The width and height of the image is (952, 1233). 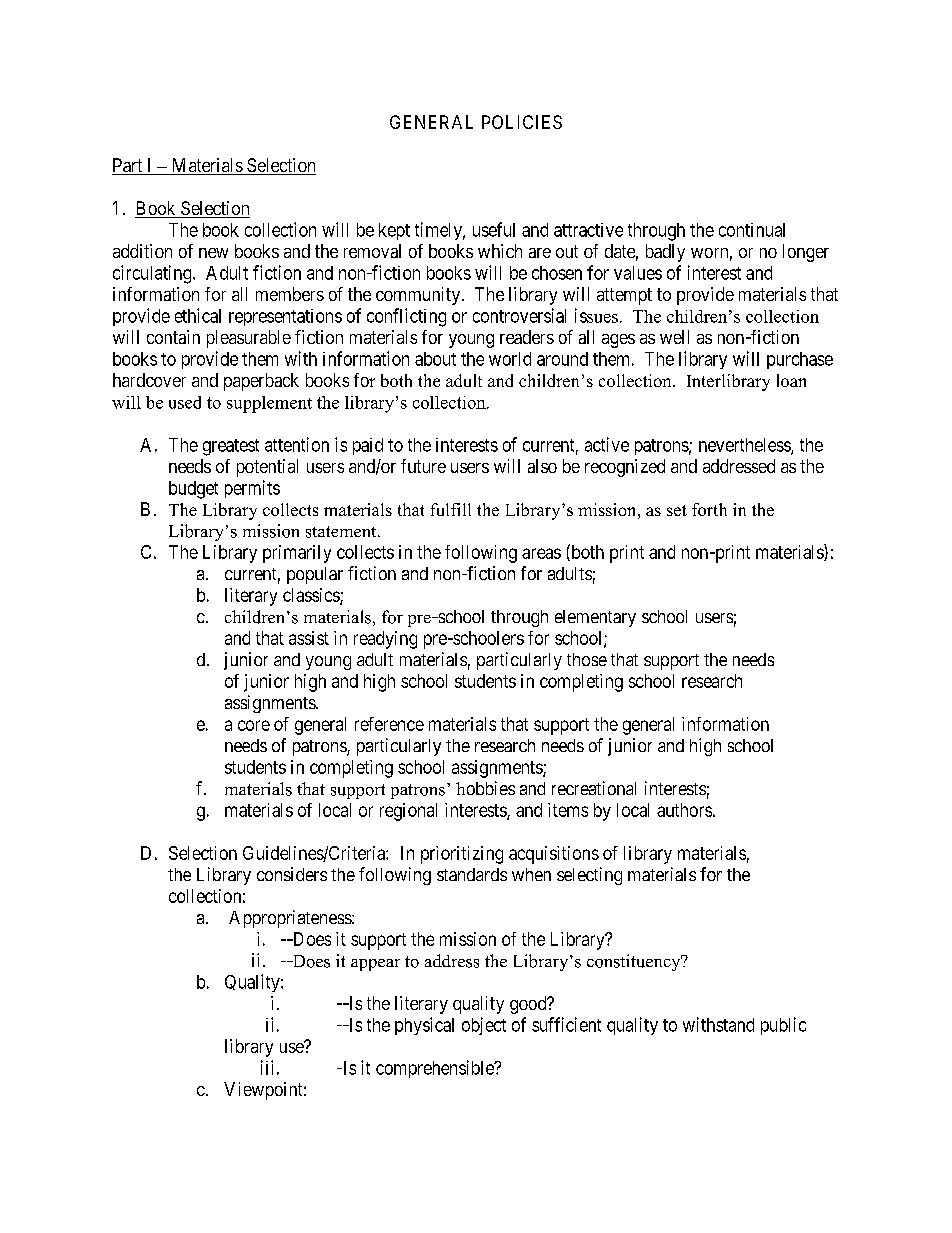 What do you see at coordinates (745, 446) in the image?
I see `nevertheless` at bounding box center [745, 446].
